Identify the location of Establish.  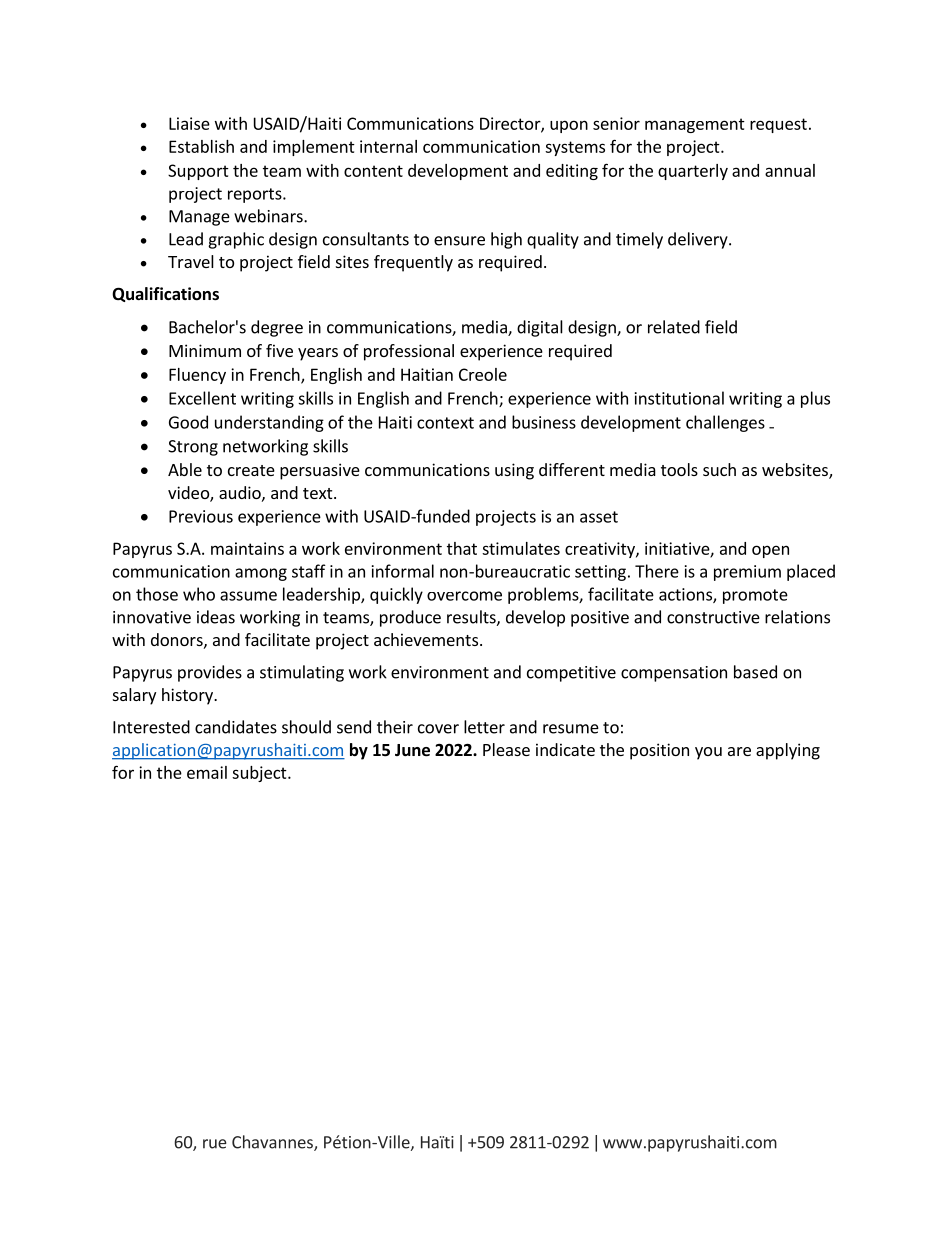
(201, 146).
